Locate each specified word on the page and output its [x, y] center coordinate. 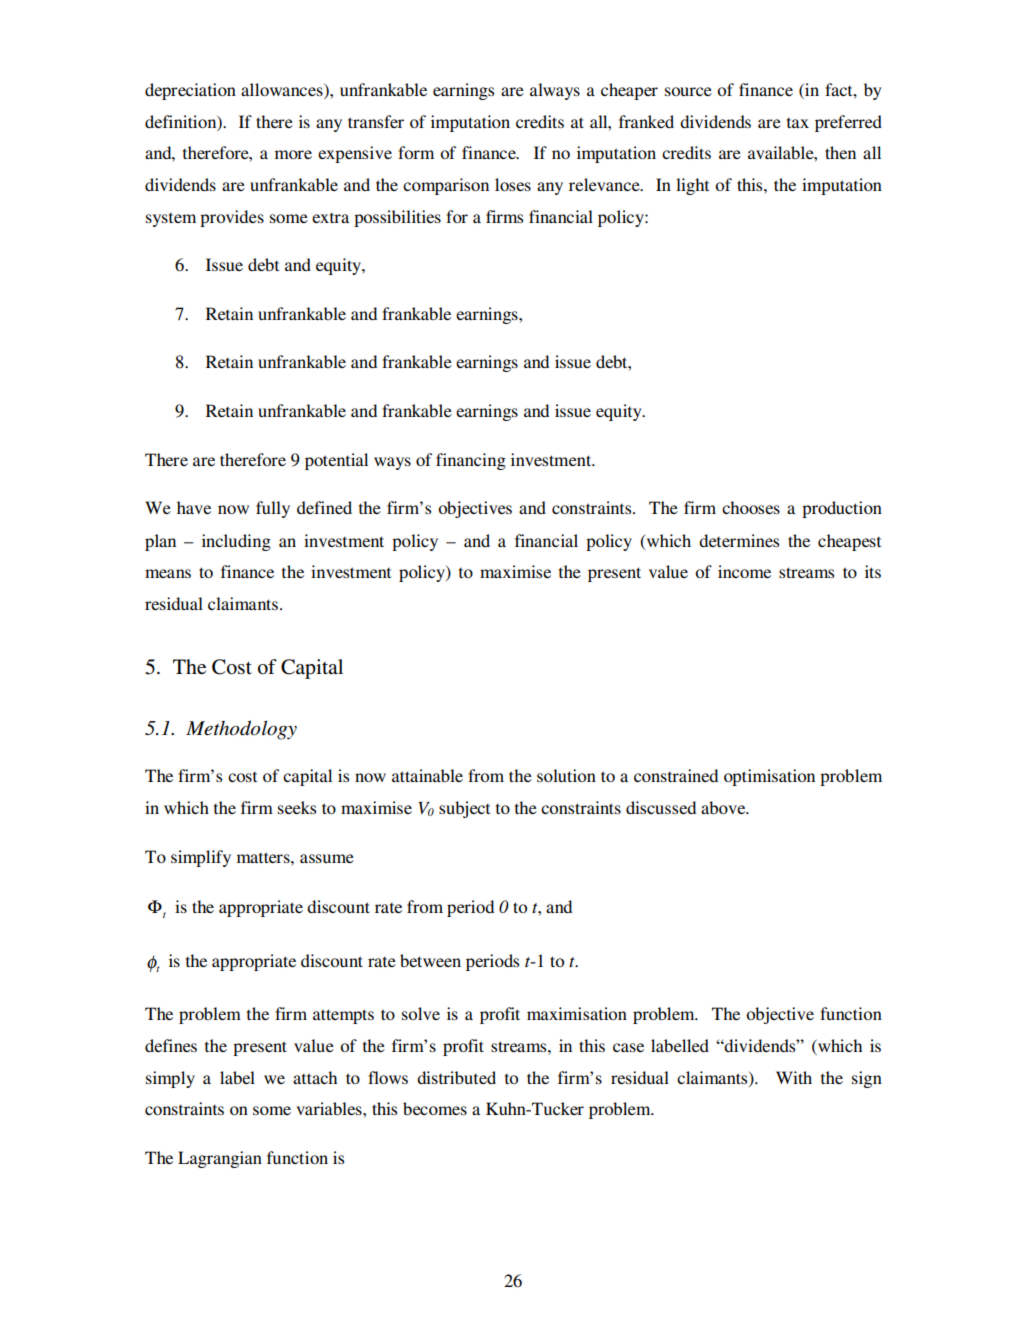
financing [471, 461]
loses [513, 184]
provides [232, 218]
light [692, 186]
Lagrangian [220, 1159]
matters [264, 857]
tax [798, 123]
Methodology [241, 730]
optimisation [769, 777]
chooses [751, 507]
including [236, 542]
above [724, 807]
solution [566, 775]
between [430, 960]
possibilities [397, 218]
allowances [283, 91]
